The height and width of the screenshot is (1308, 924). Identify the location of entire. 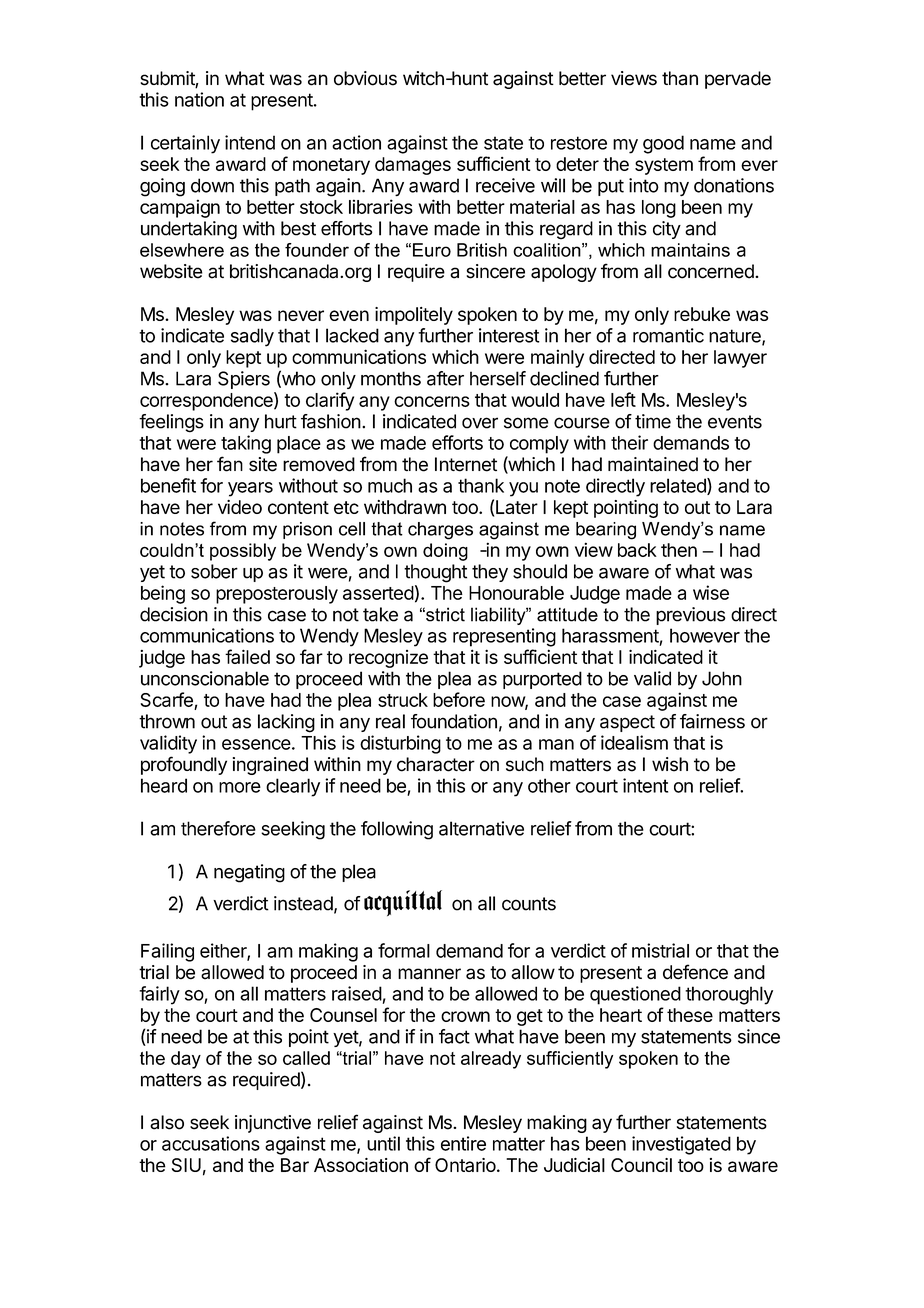
(463, 1143).
